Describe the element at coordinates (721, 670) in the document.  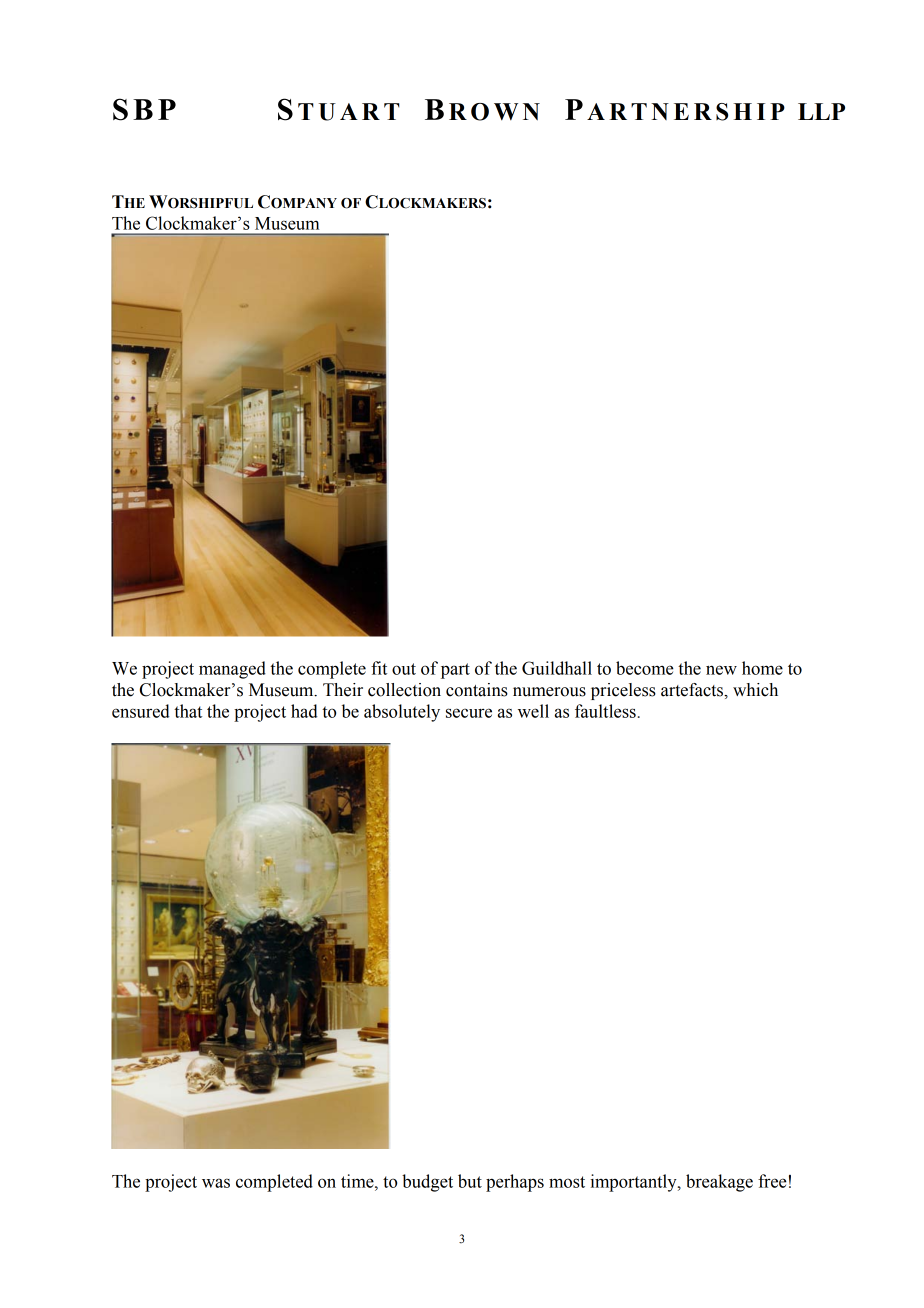
I see `new` at that location.
